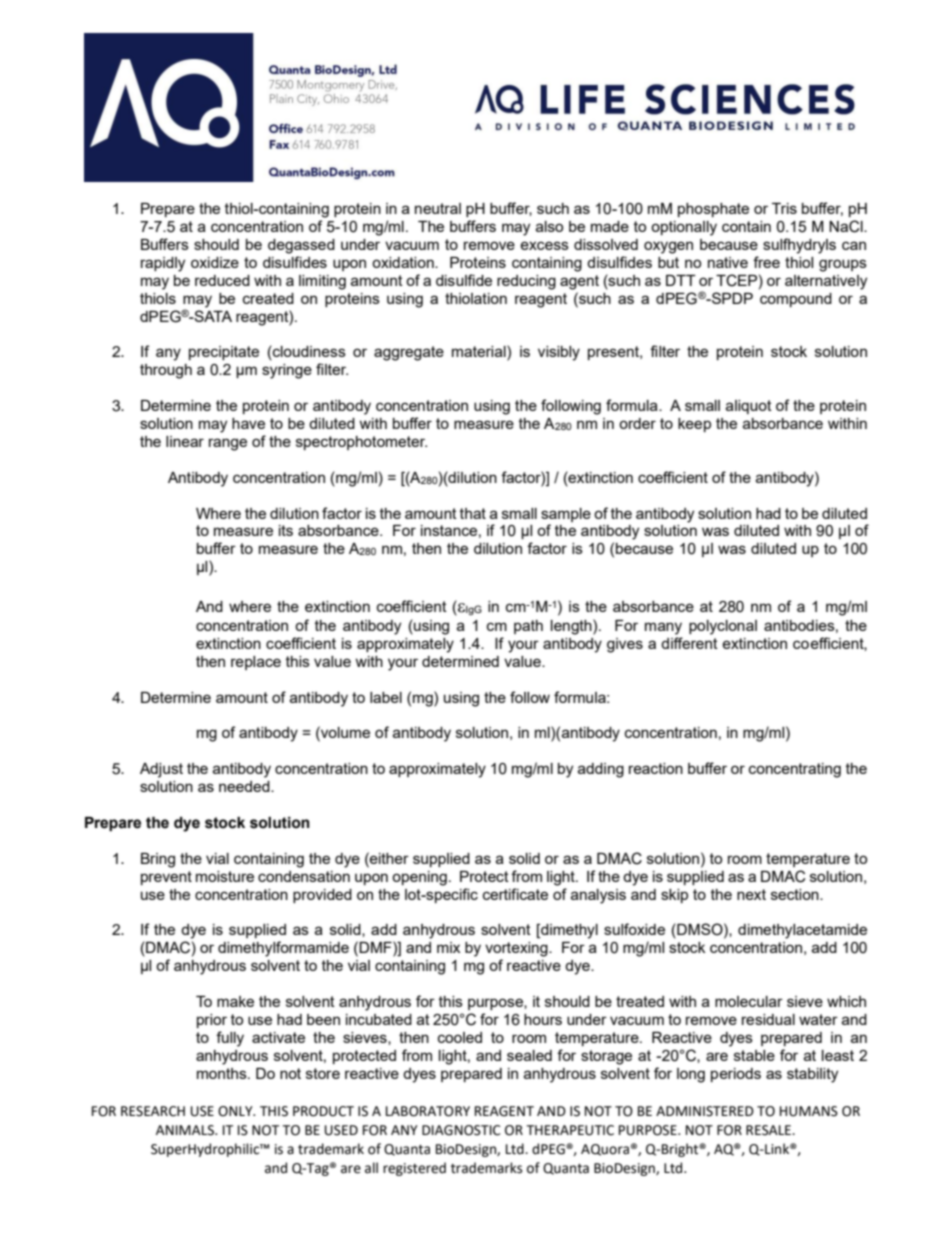 The image size is (952, 1233). What do you see at coordinates (544, 245) in the screenshot?
I see `excess` at bounding box center [544, 245].
